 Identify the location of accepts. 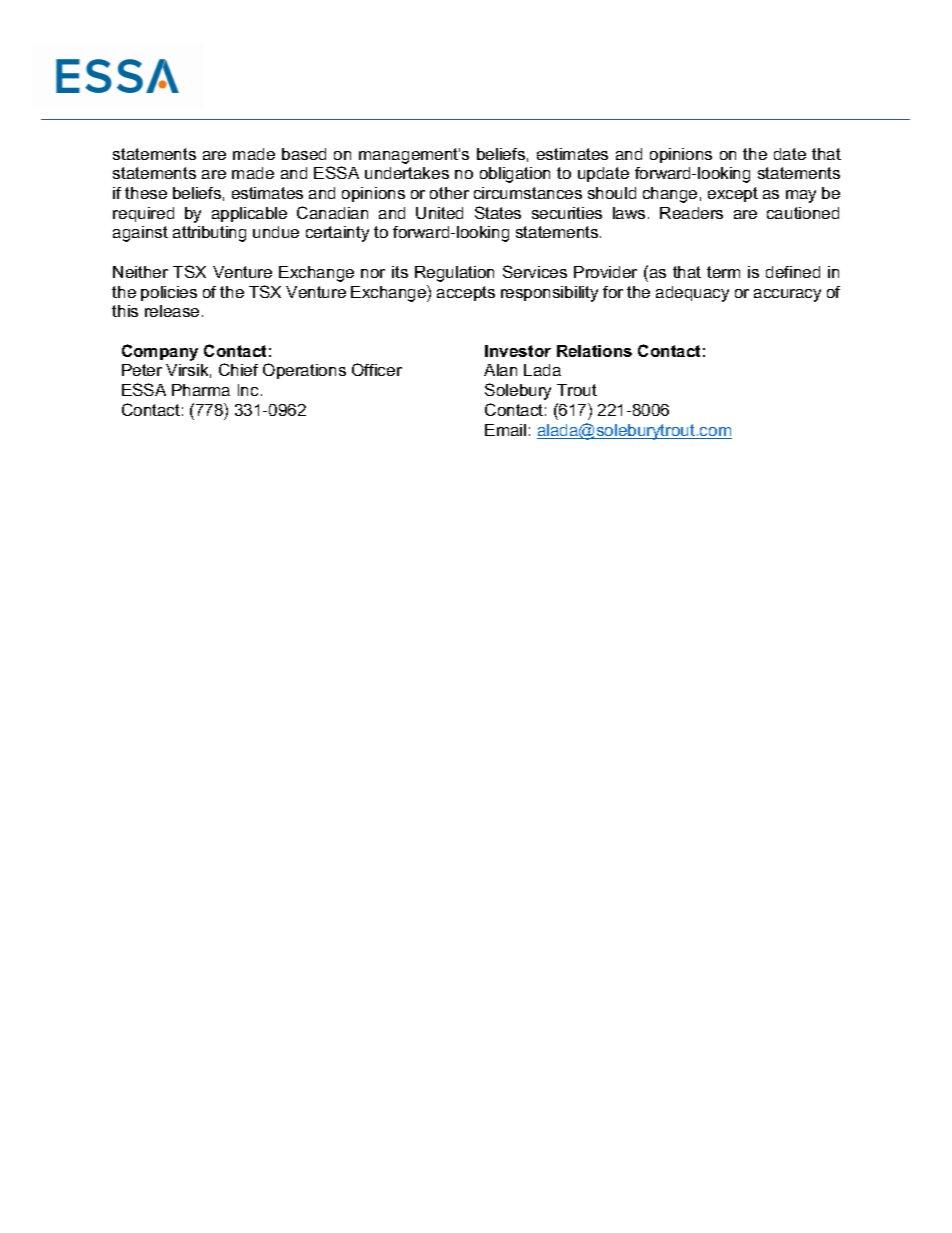
(466, 293).
